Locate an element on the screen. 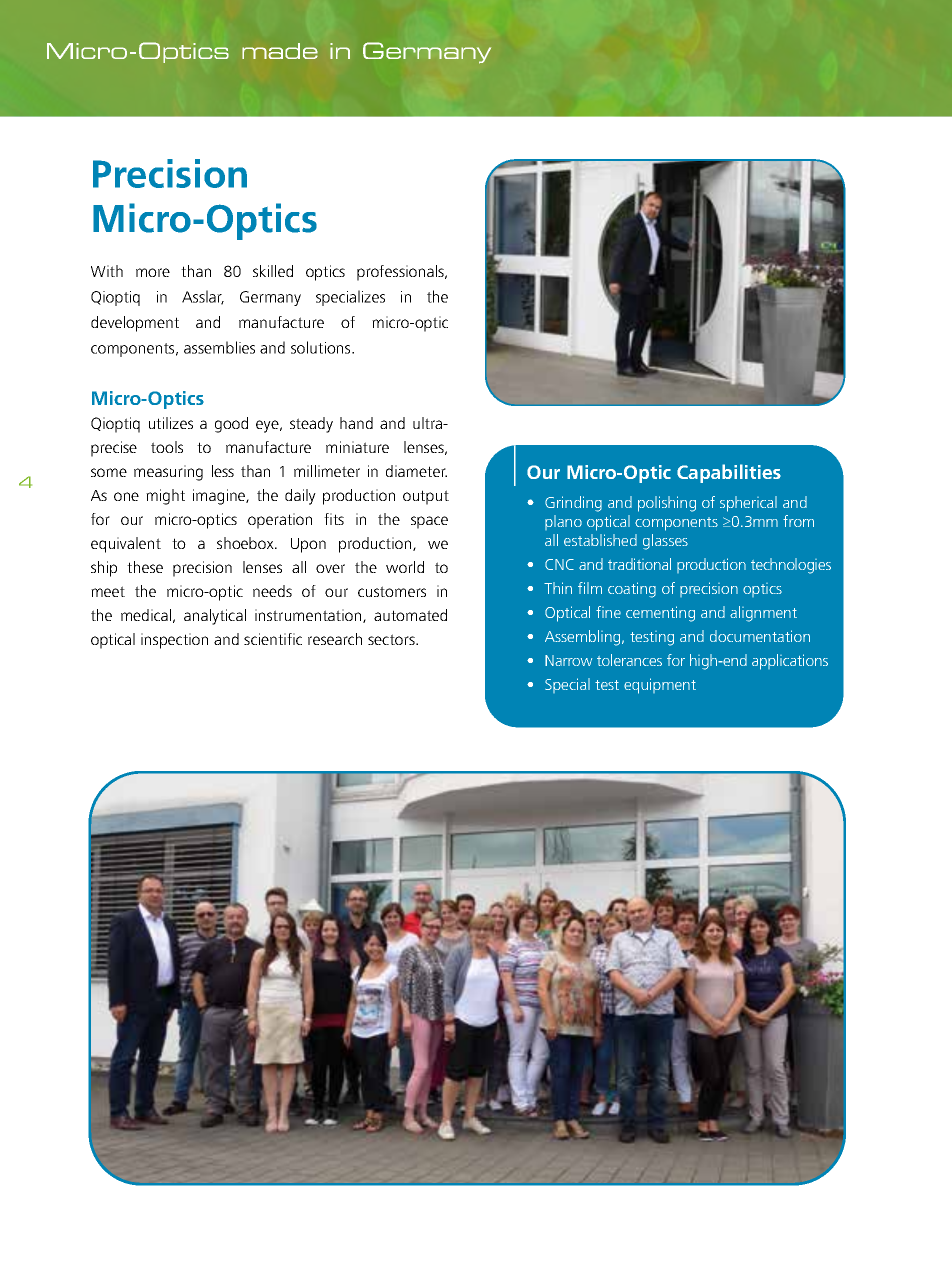 This screenshot has width=952, height=1270. more is located at coordinates (153, 272).
